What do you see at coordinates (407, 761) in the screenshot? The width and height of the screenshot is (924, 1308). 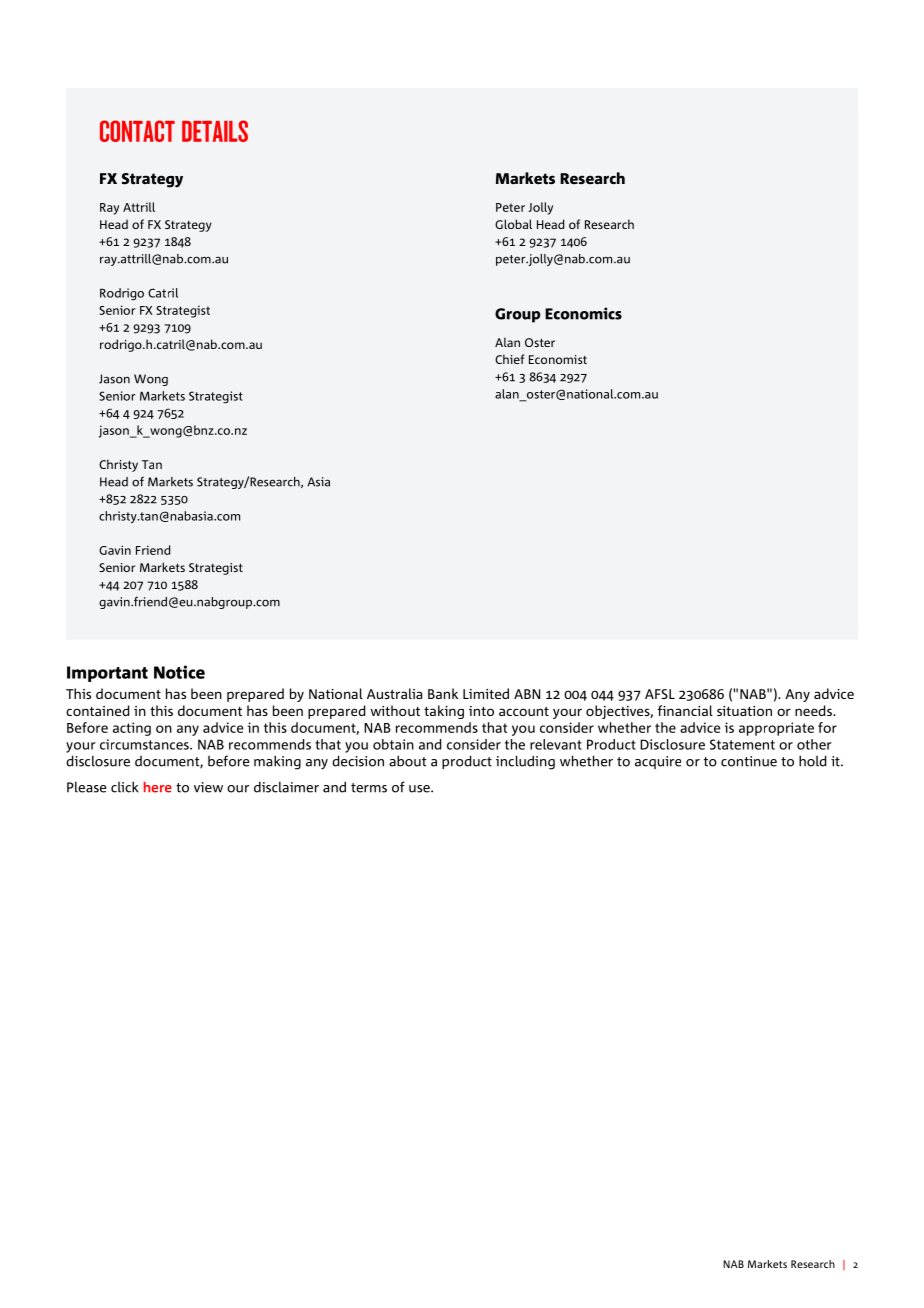 I see `about` at bounding box center [407, 761].
